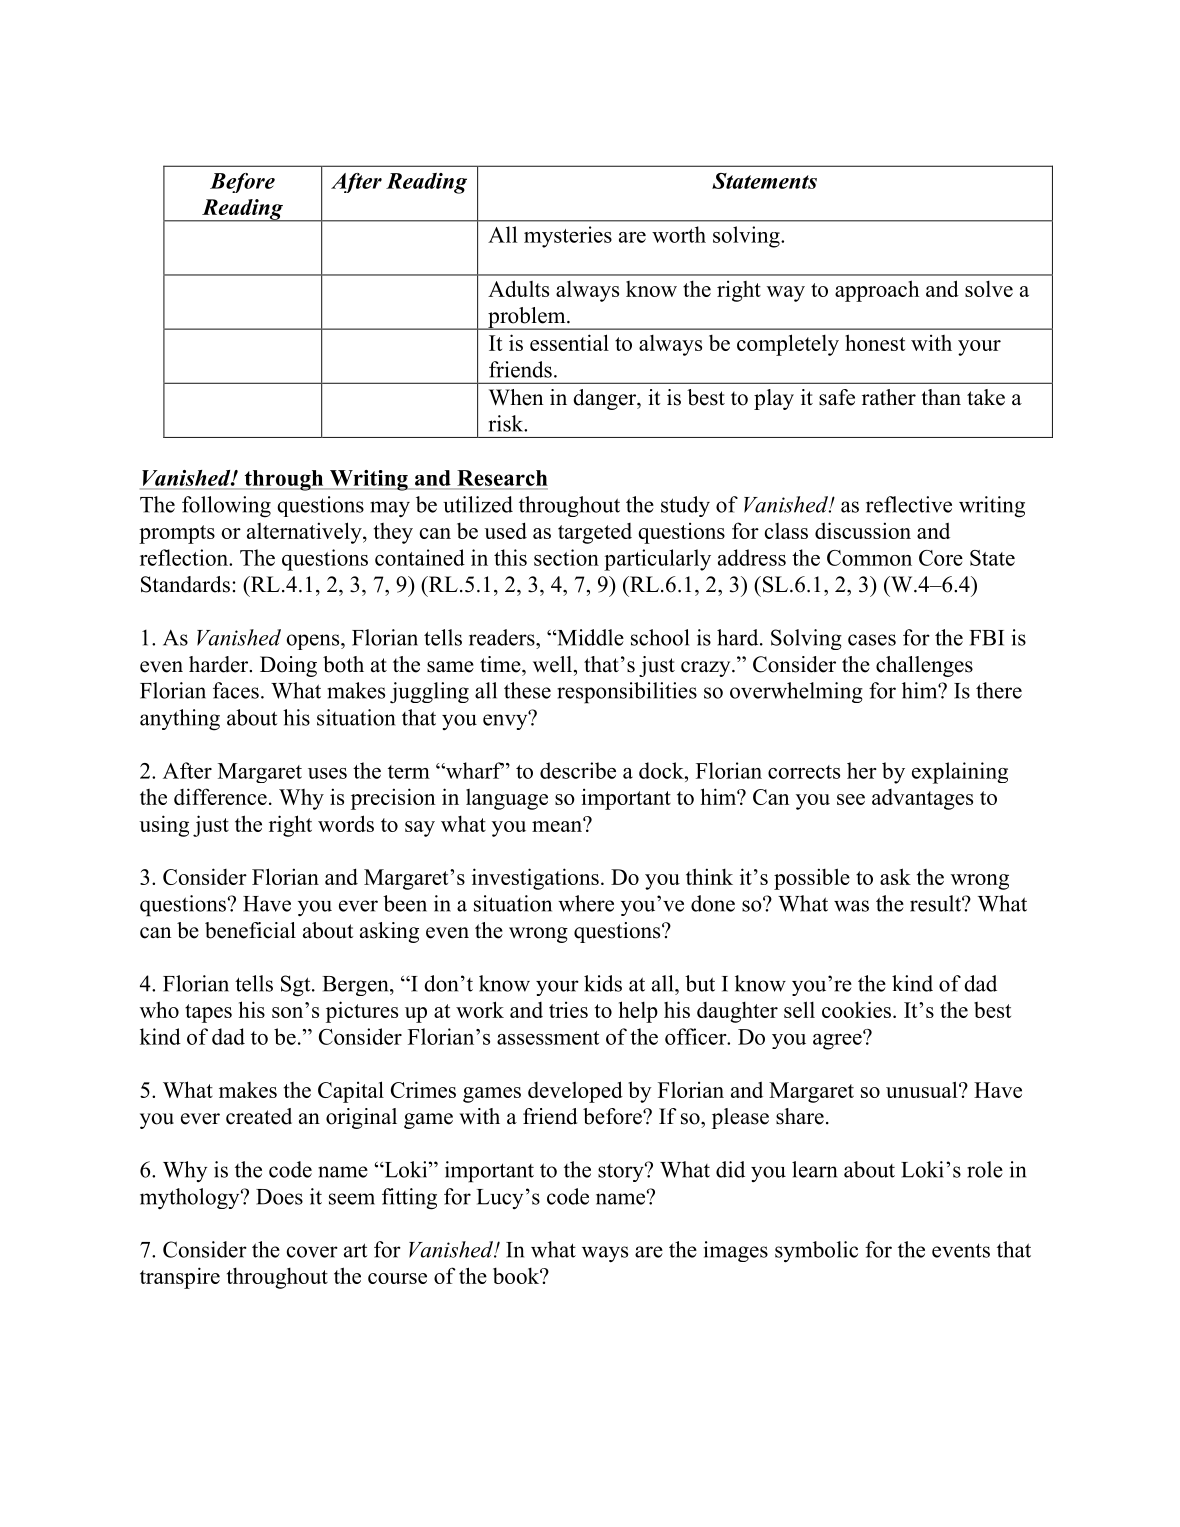 Image resolution: width=1180 pixels, height=1527 pixels. Describe the element at coordinates (877, 291) in the screenshot. I see `approach` at that location.
